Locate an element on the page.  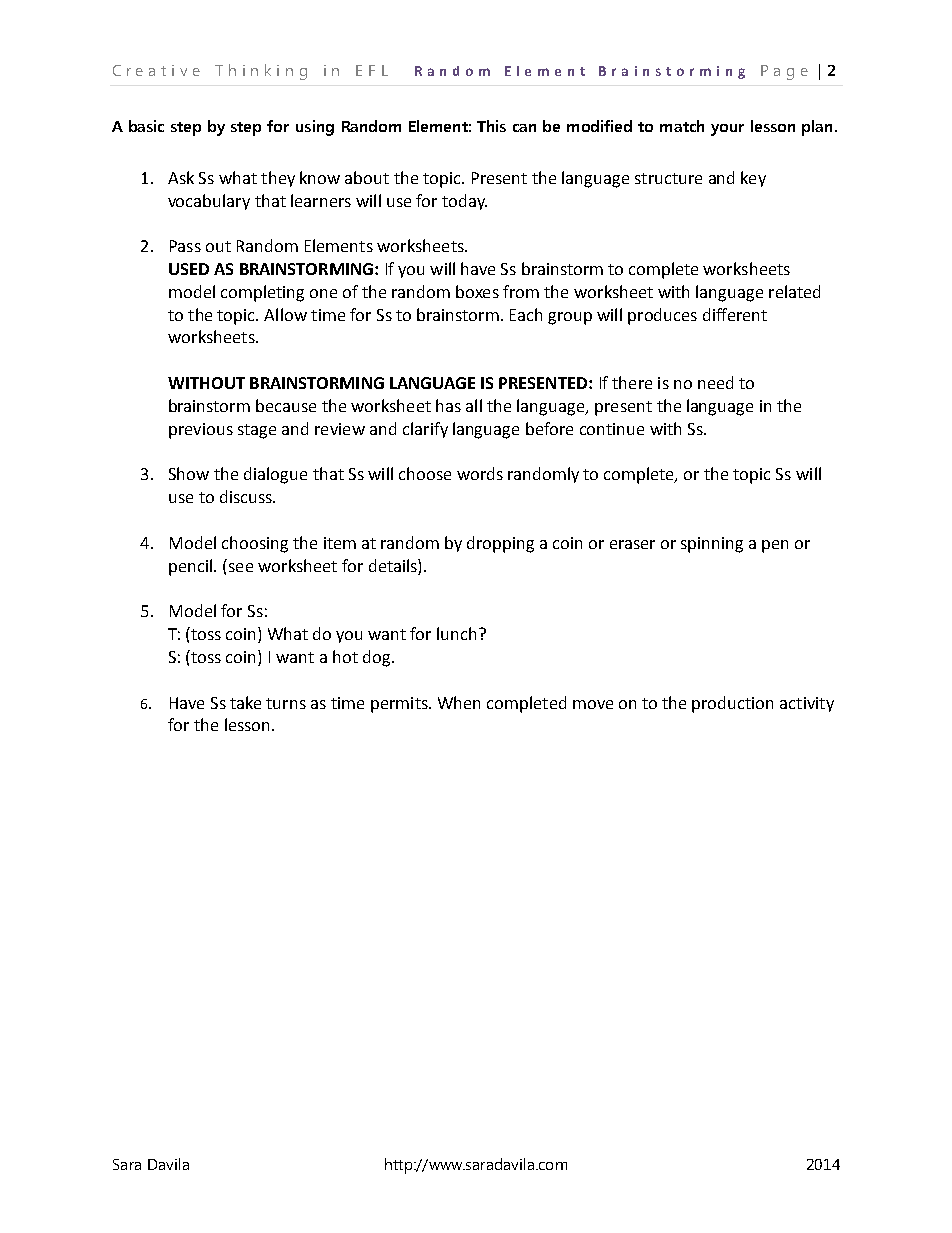
has is located at coordinates (448, 405).
